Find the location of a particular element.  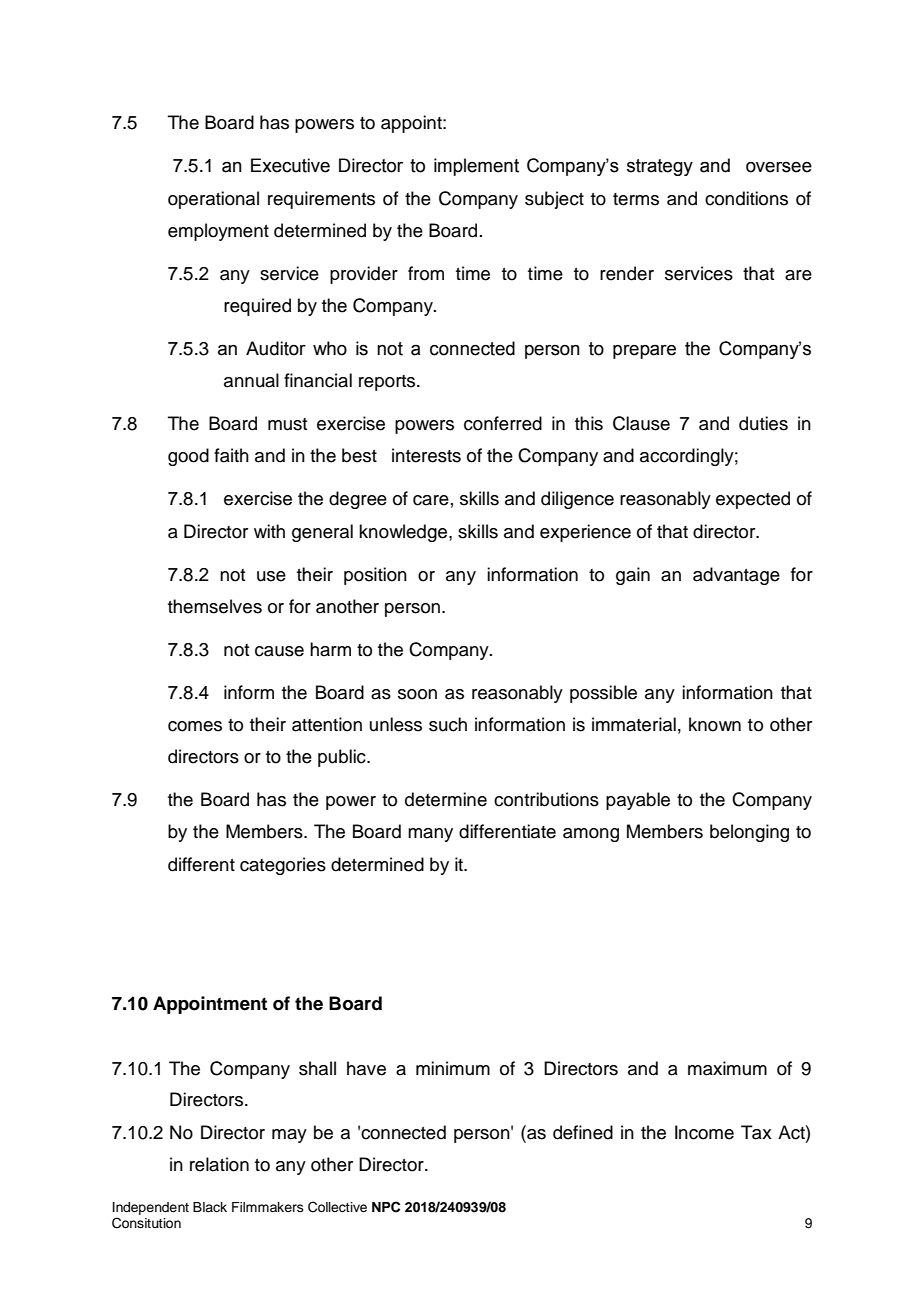

advantage is located at coordinates (736, 576).
